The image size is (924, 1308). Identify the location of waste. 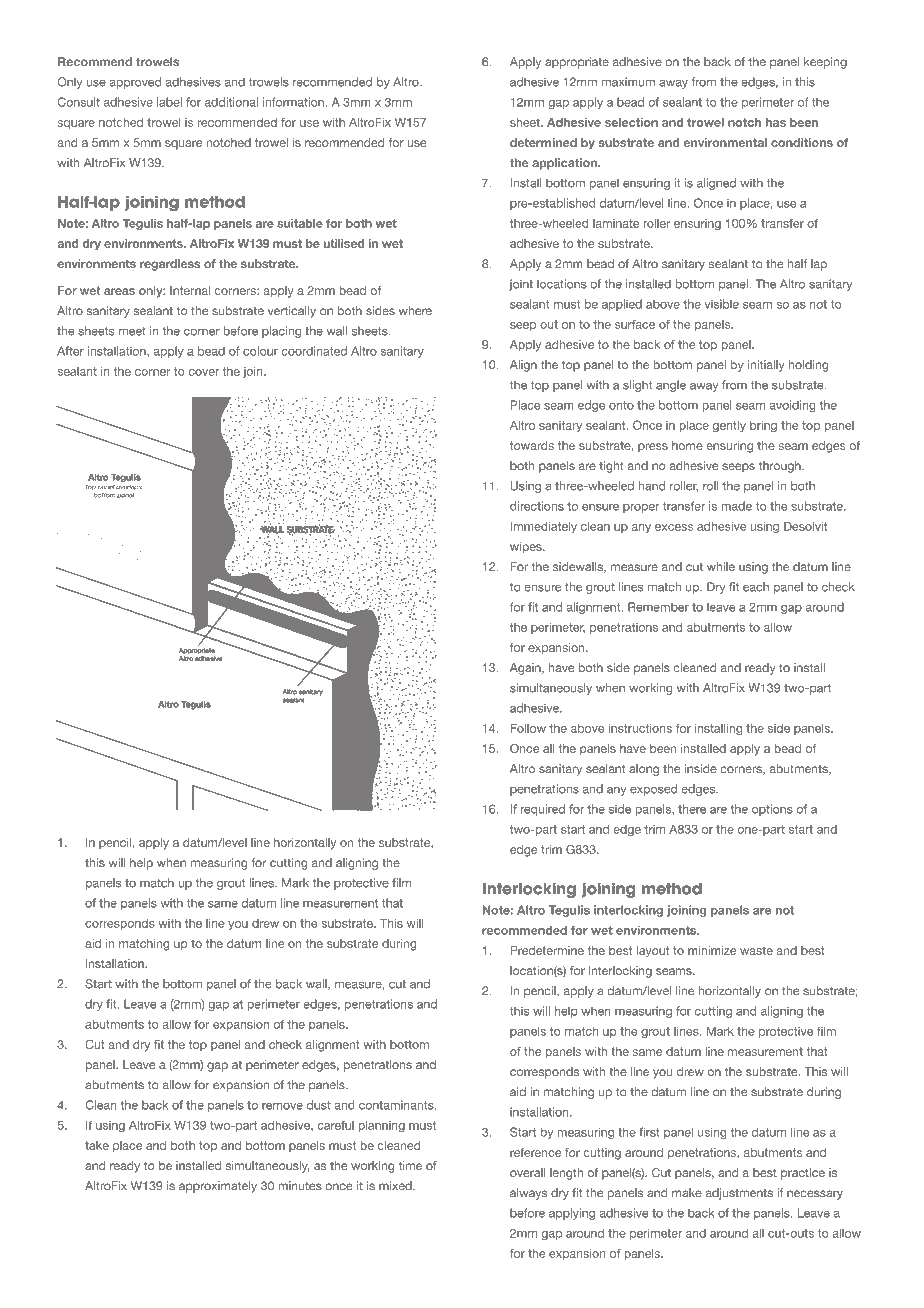
(756, 950).
